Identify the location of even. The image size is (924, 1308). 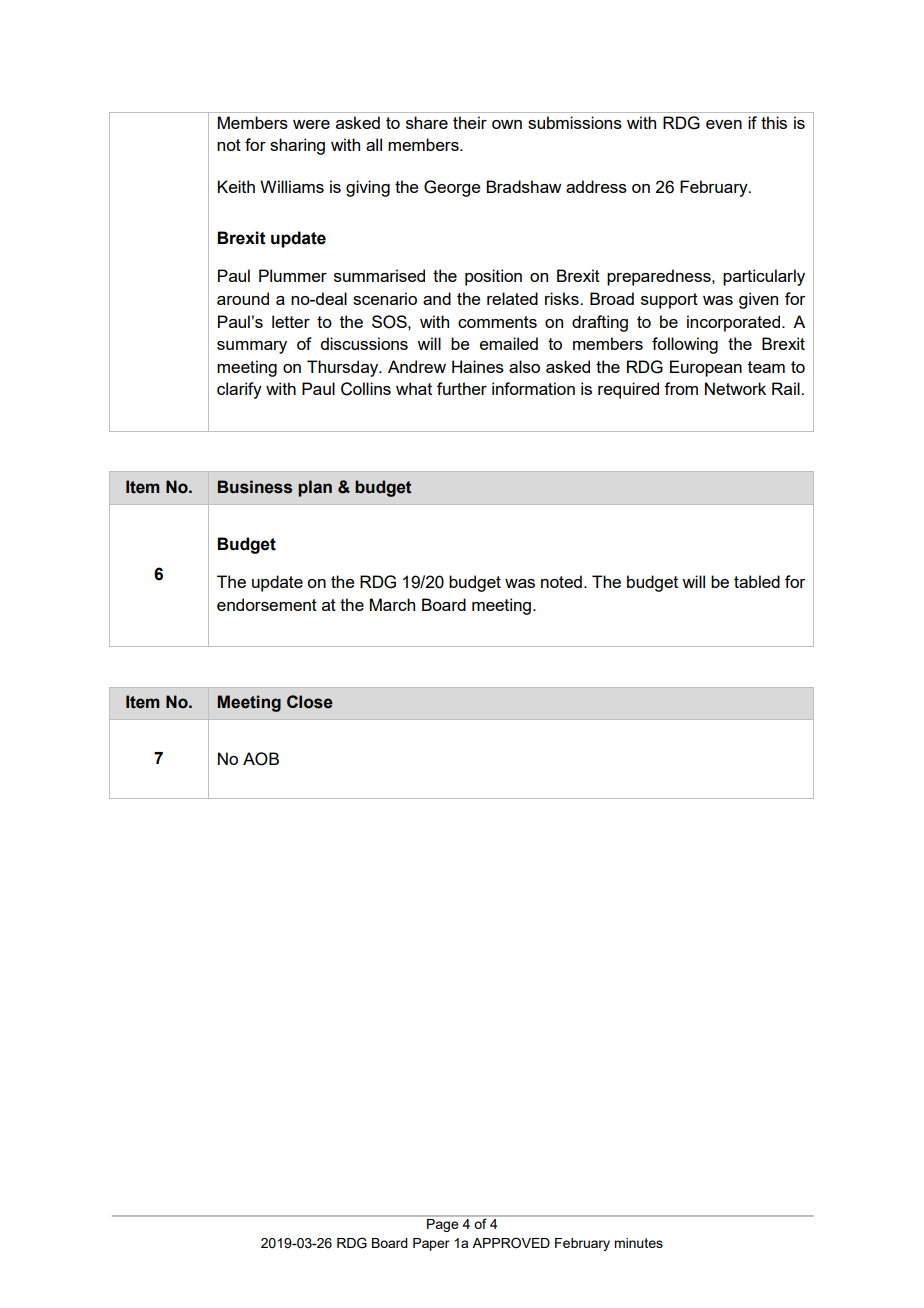
(724, 124).
